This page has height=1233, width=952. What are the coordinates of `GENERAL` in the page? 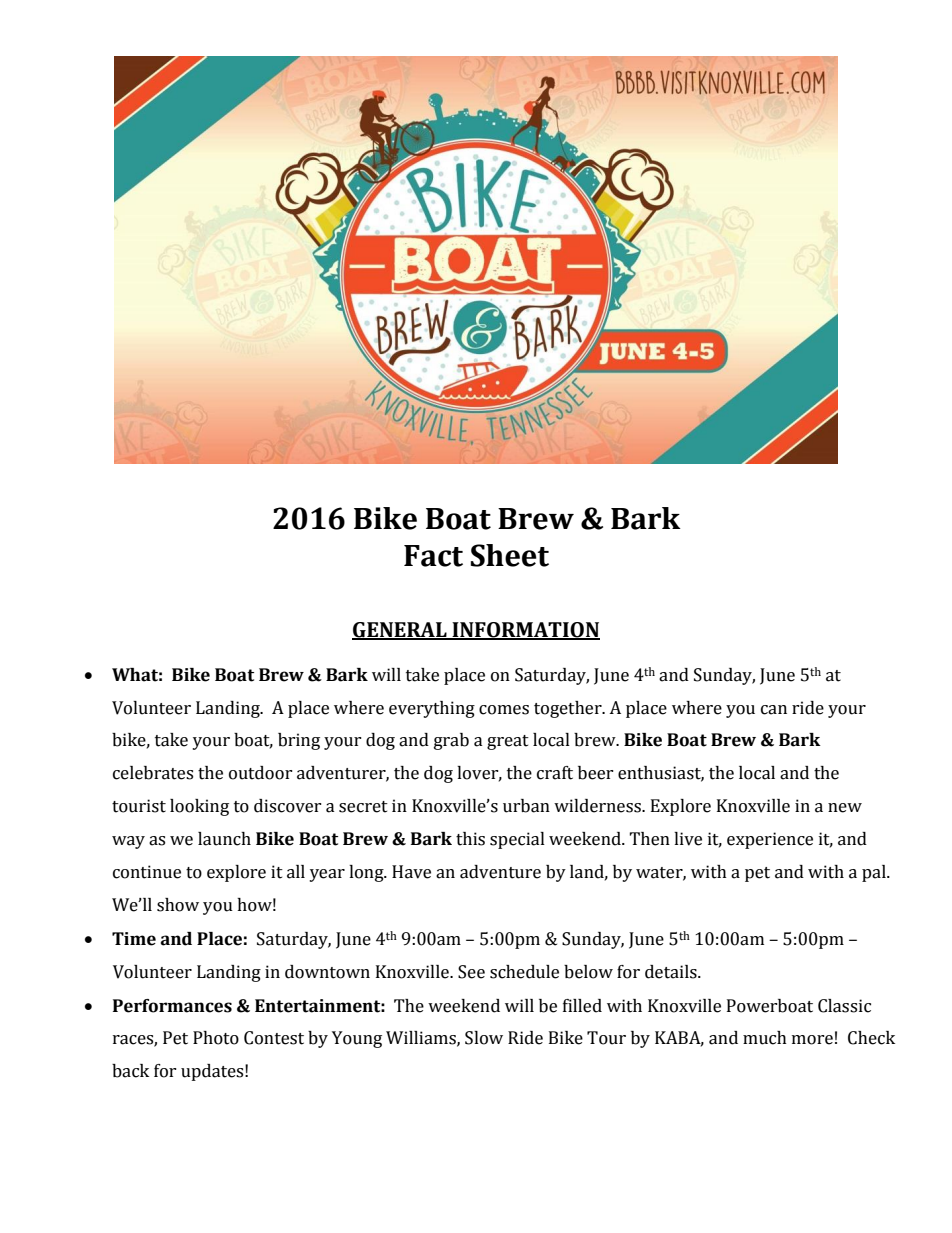 It's located at (400, 631).
